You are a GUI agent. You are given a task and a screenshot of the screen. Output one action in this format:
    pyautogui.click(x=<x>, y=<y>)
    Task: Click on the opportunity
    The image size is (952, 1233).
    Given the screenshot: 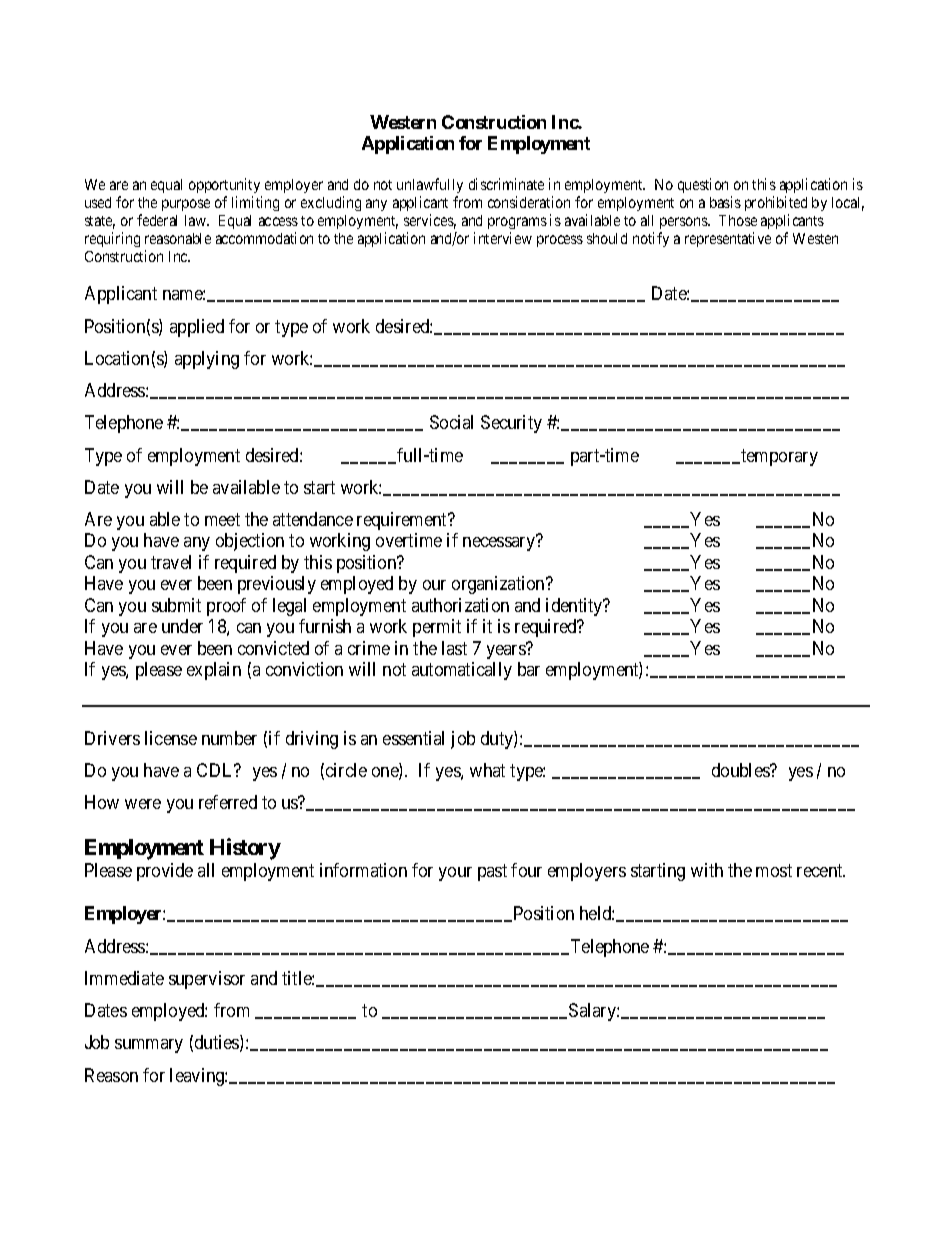 What is the action you would take?
    pyautogui.click(x=224, y=185)
